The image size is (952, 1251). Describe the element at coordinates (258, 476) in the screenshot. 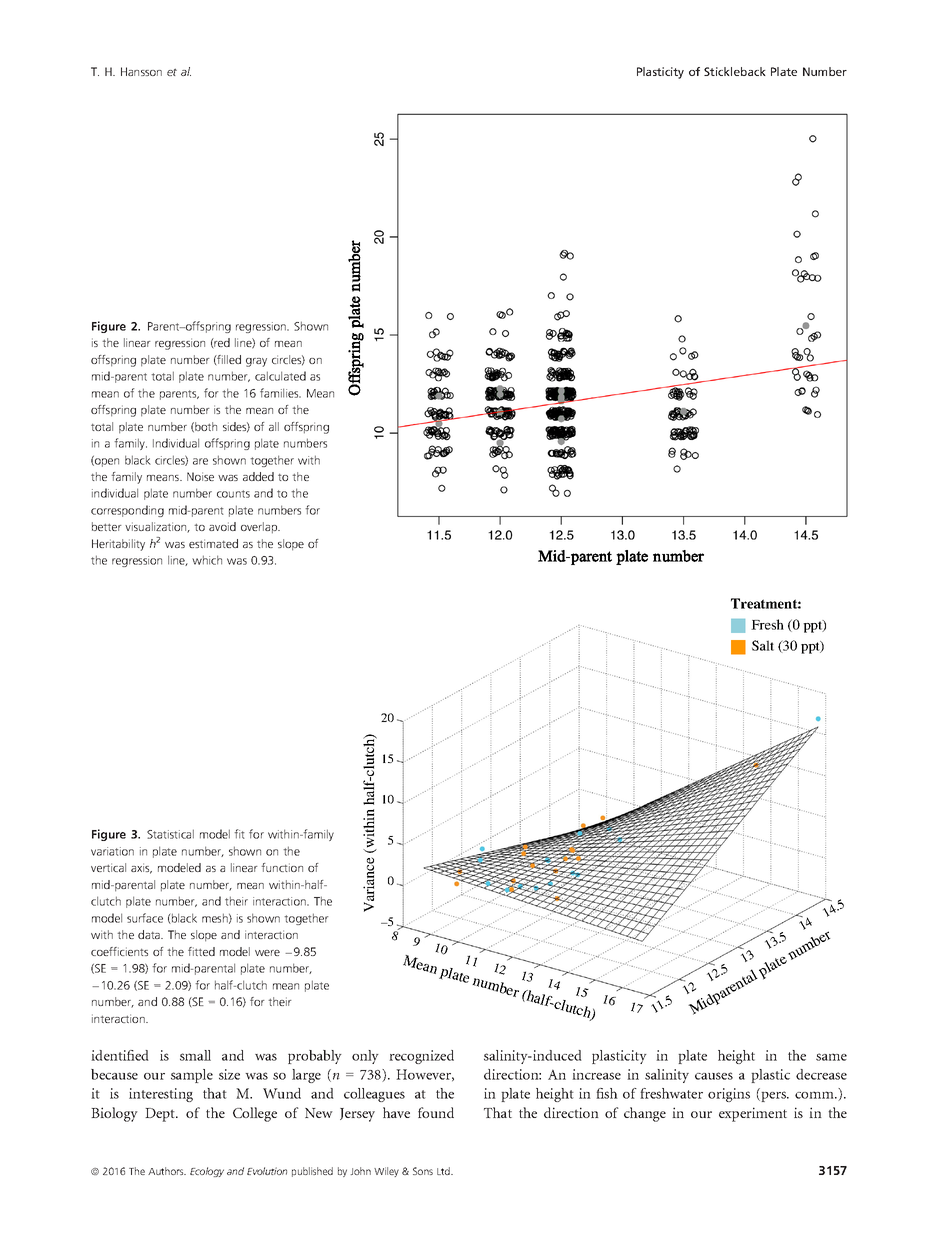

I see `added` at that location.
